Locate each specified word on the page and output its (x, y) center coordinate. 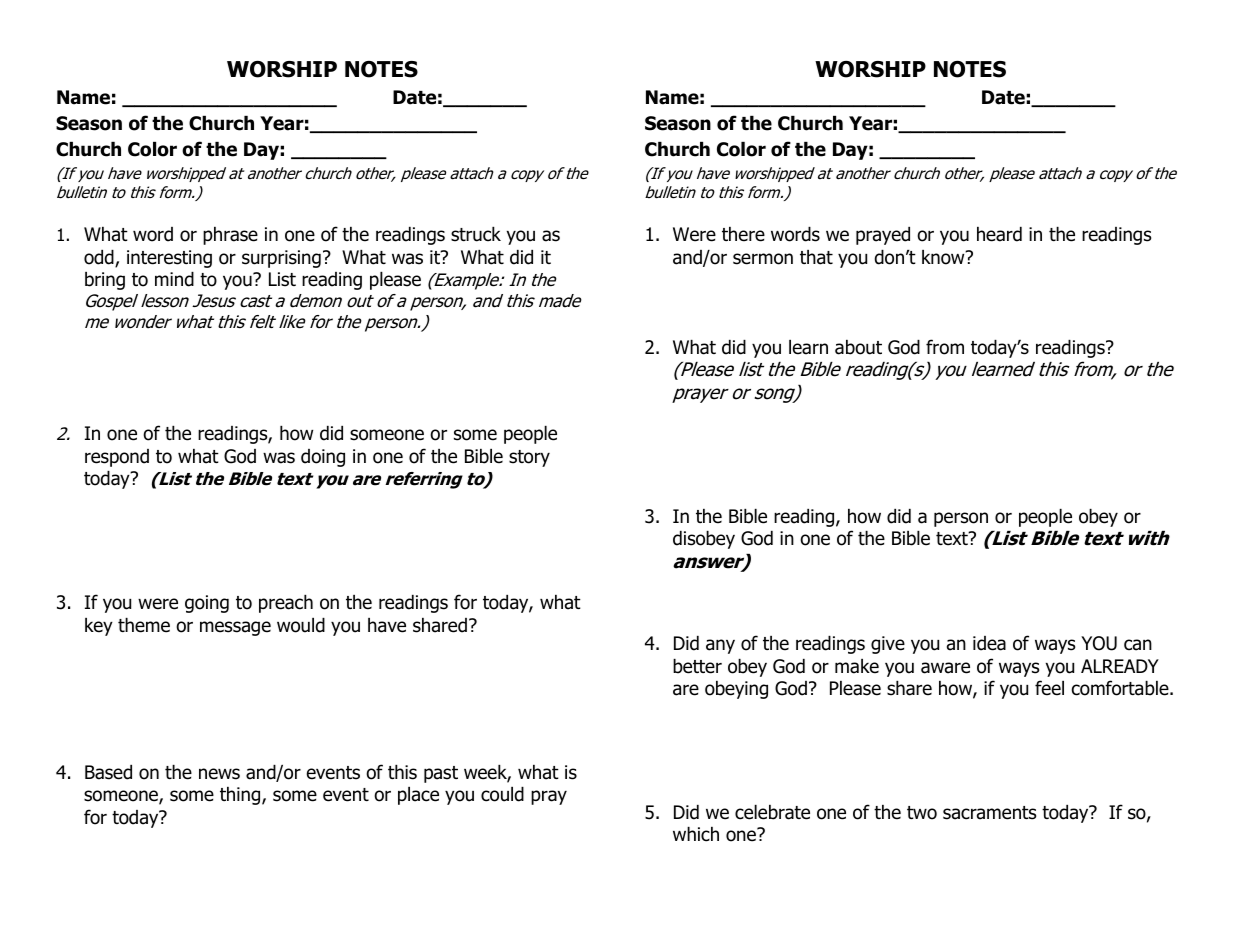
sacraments (989, 813)
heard (999, 234)
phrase (230, 236)
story (529, 458)
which (696, 834)
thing (241, 796)
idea (989, 643)
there (743, 234)
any (720, 646)
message (235, 628)
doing (323, 458)
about (858, 347)
